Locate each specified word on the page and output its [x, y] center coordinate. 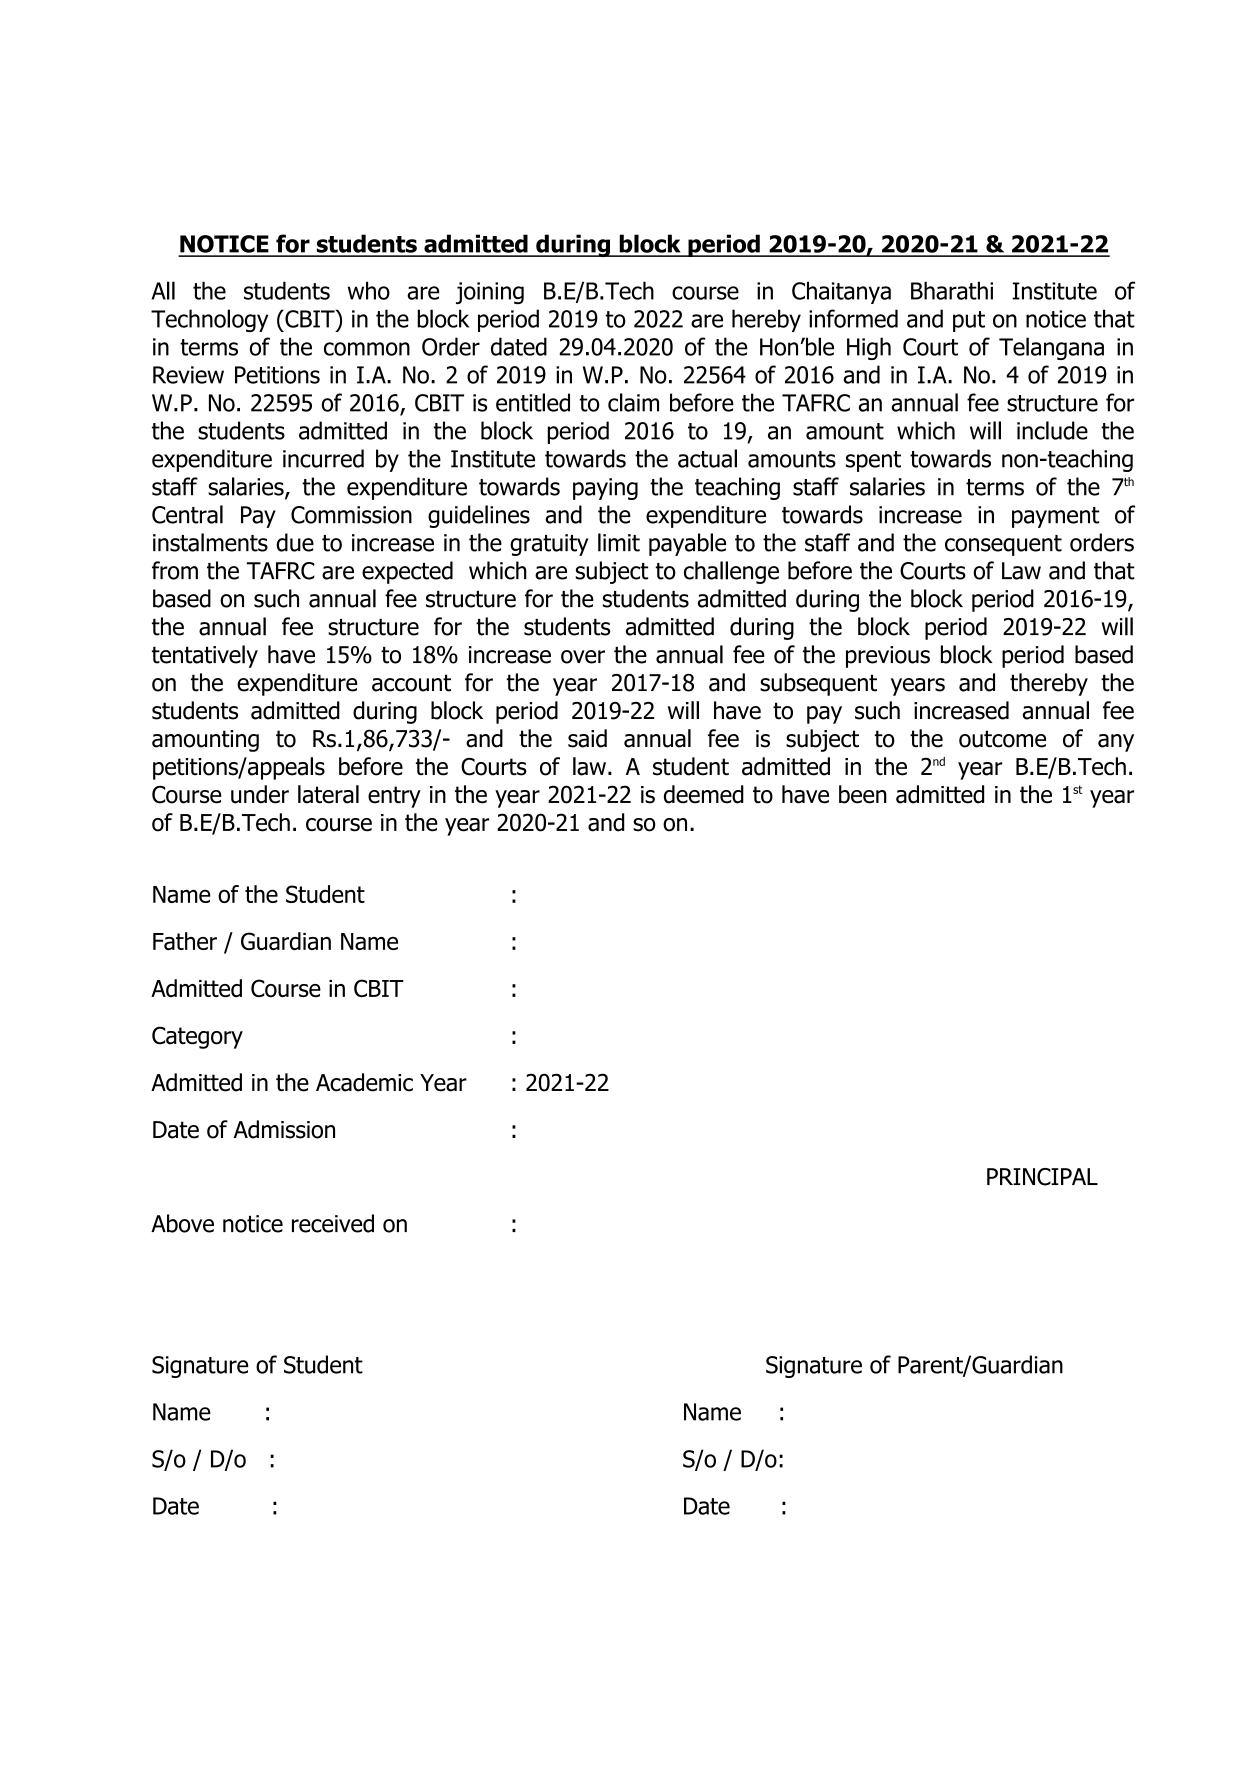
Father [185, 941]
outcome [1002, 739]
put [969, 321]
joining [490, 293]
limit [619, 542]
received [333, 1223]
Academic [364, 1082]
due [295, 542]
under [260, 794]
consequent [1003, 545]
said [587, 738]
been [863, 794]
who [369, 290]
